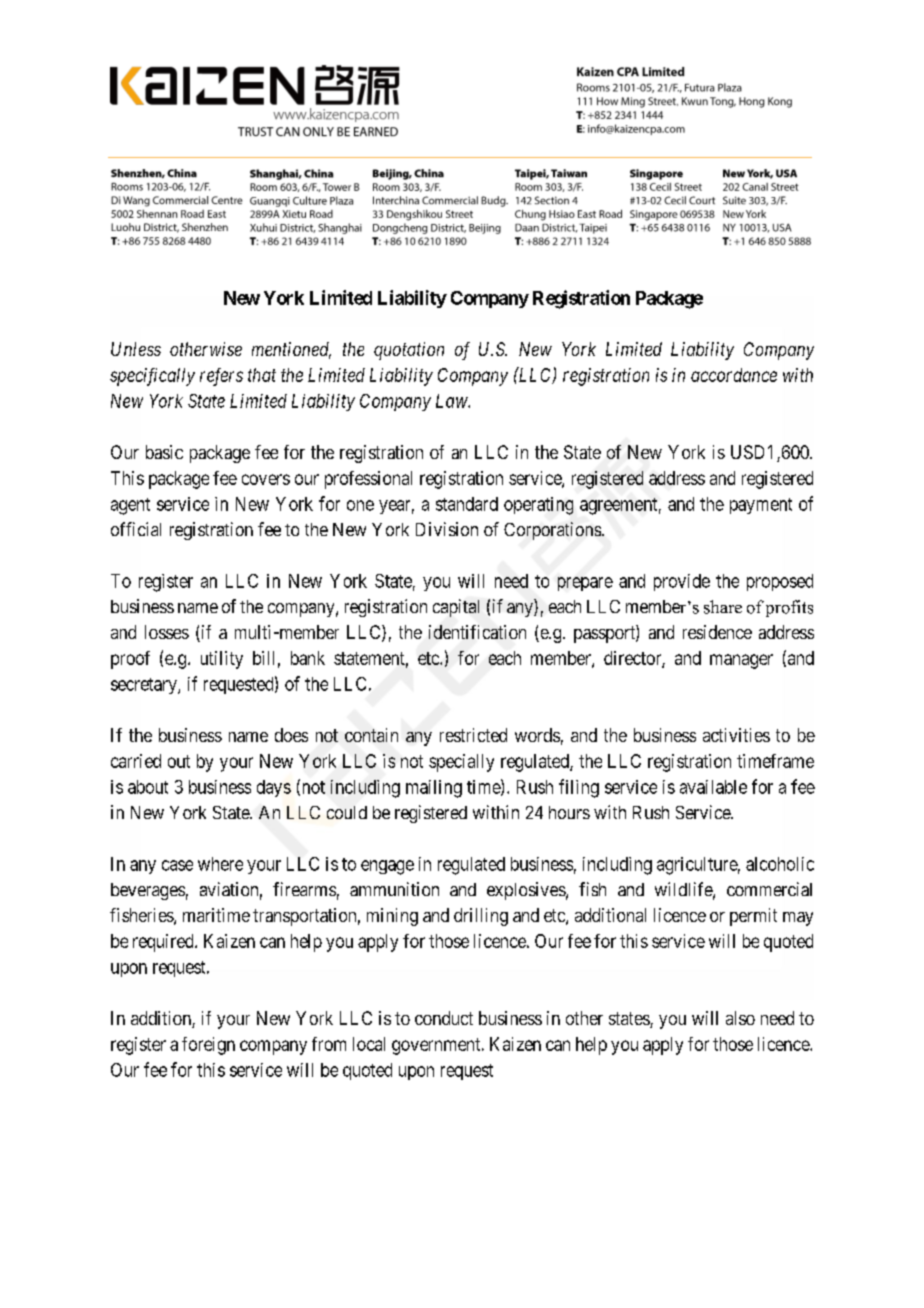 The height and width of the page is (1308, 924). What do you see at coordinates (167, 632) in the page?
I see `losses` at bounding box center [167, 632].
